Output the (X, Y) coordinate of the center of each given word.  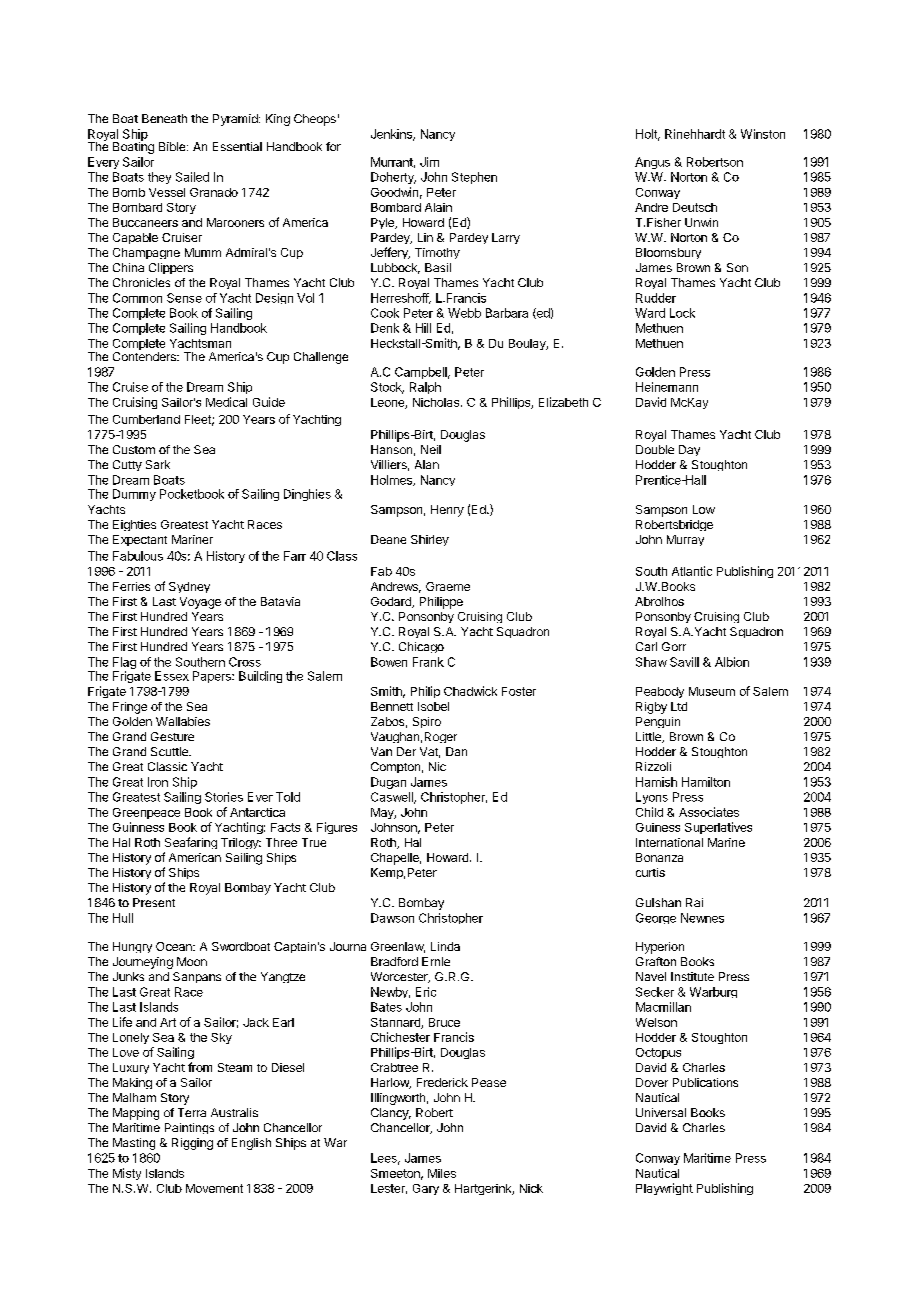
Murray (685, 540)
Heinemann (667, 387)
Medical (226, 402)
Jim (429, 162)
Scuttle (170, 751)
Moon (192, 961)
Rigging (192, 1144)
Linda (445, 946)
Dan (456, 751)
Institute (692, 976)
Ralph (425, 388)
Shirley (430, 540)
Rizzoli (653, 766)
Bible (173, 146)
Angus (652, 163)
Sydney (189, 587)
